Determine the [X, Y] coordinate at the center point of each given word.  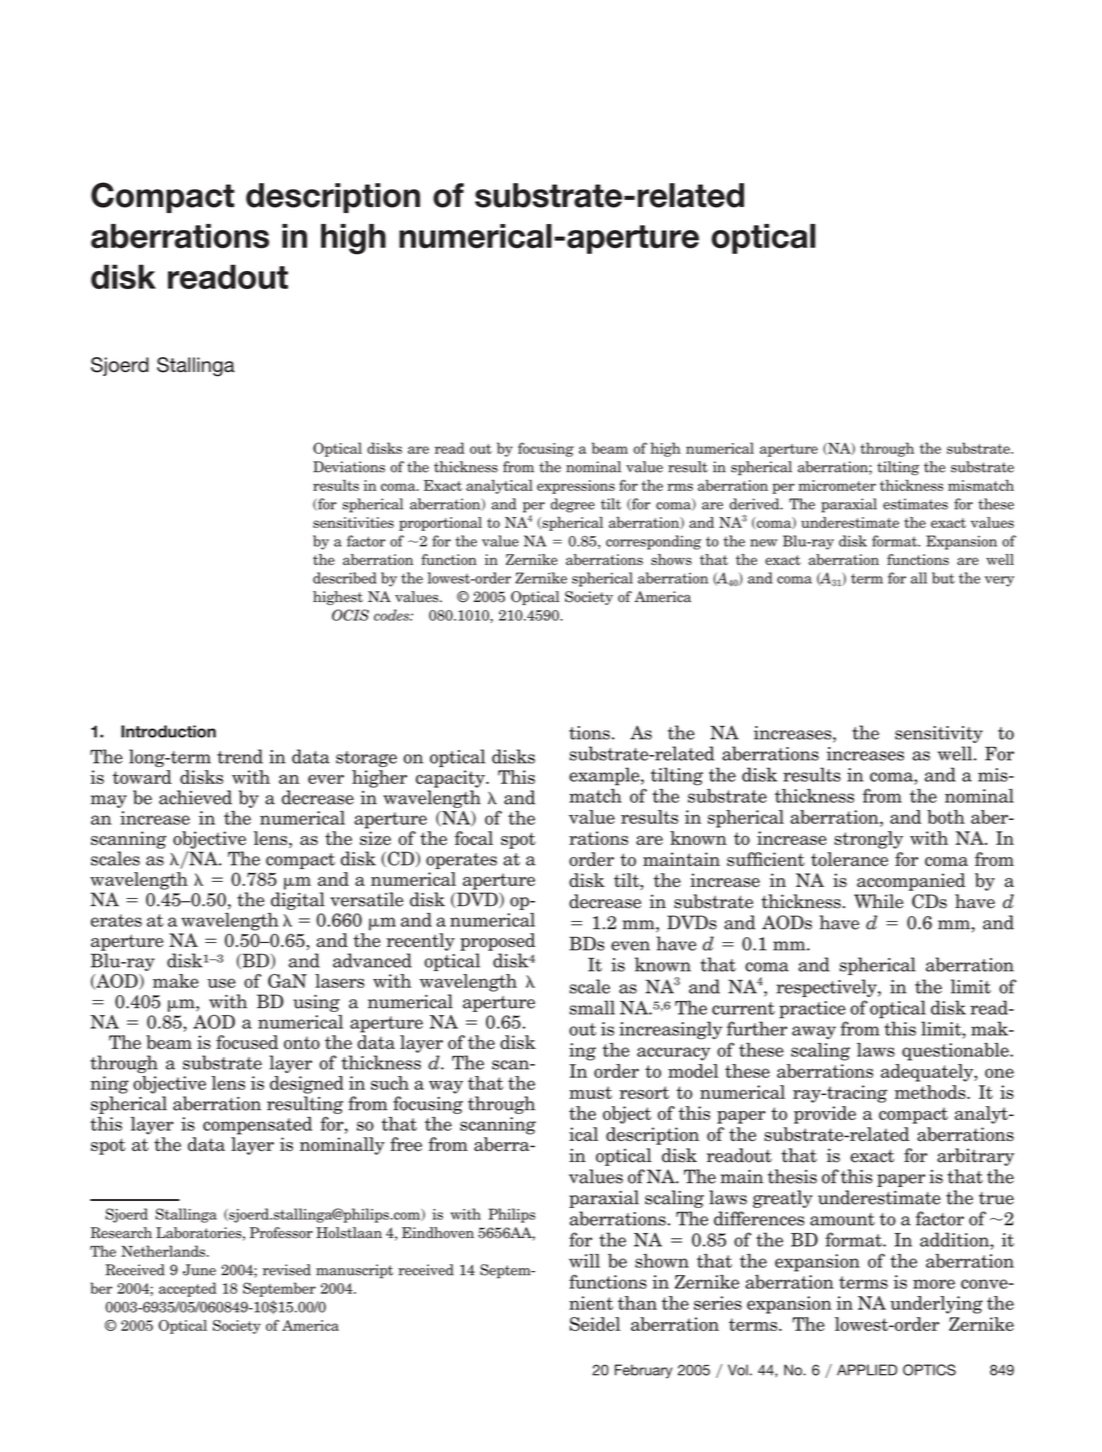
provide [825, 1115]
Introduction [168, 731]
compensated [257, 1126]
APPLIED [867, 1370]
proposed [497, 942]
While [878, 901]
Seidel [595, 1324]
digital [298, 901]
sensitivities [353, 522]
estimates [915, 504]
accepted [188, 1289]
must [590, 1092]
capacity [451, 779]
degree [573, 505]
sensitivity [939, 734]
